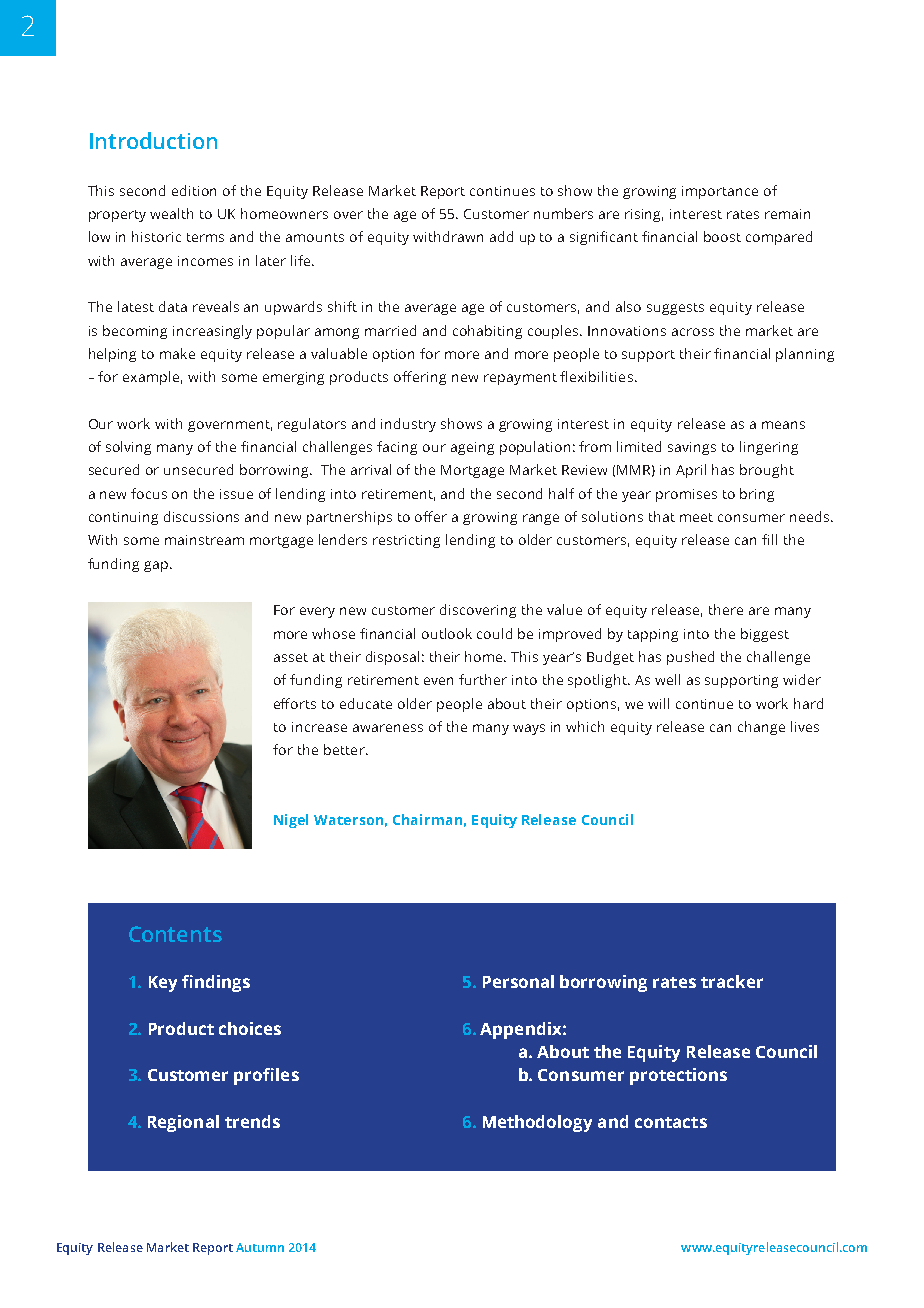  I want to click on discussions, so click(201, 516).
